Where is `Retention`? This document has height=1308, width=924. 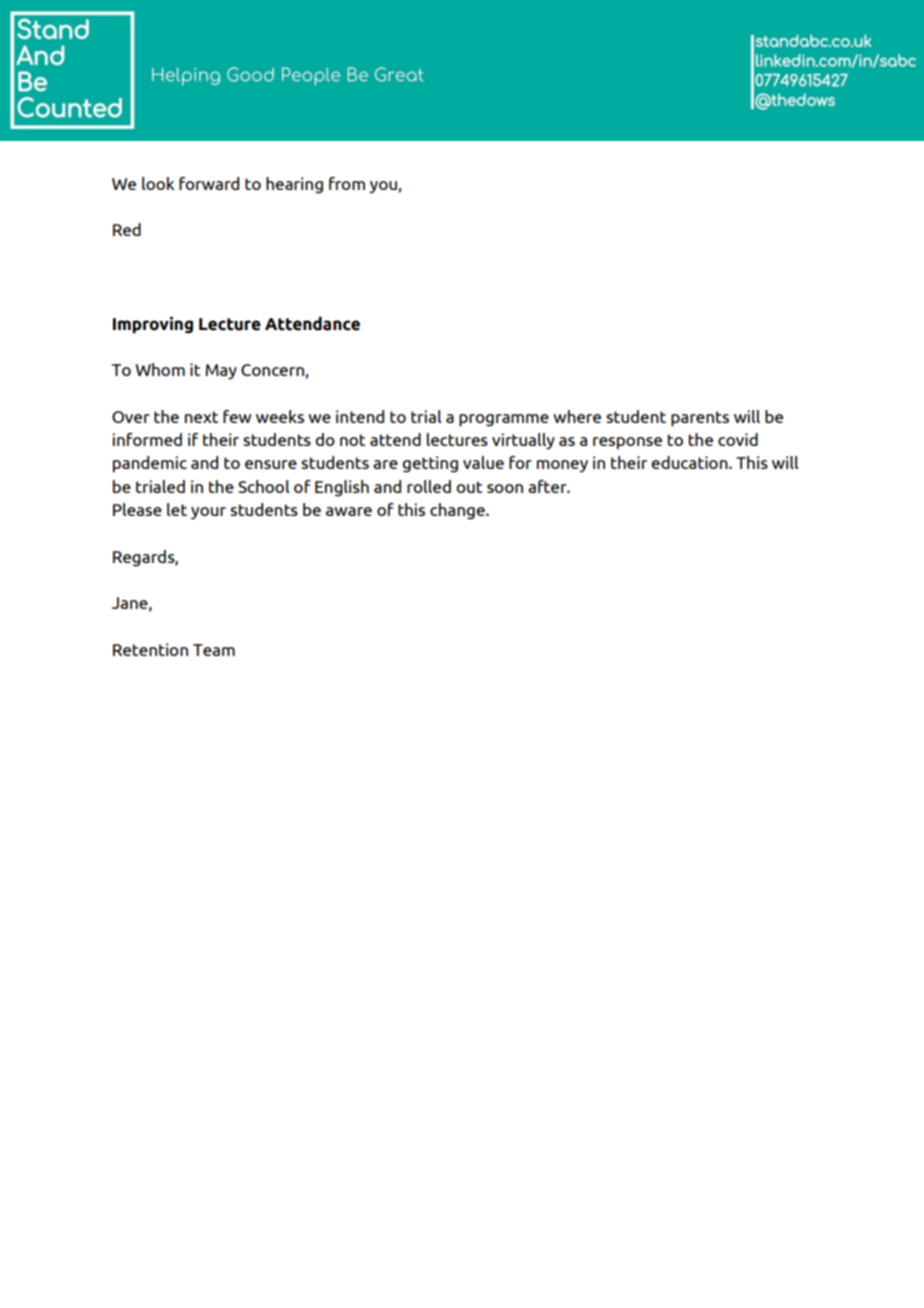 Retention is located at coordinates (150, 649).
